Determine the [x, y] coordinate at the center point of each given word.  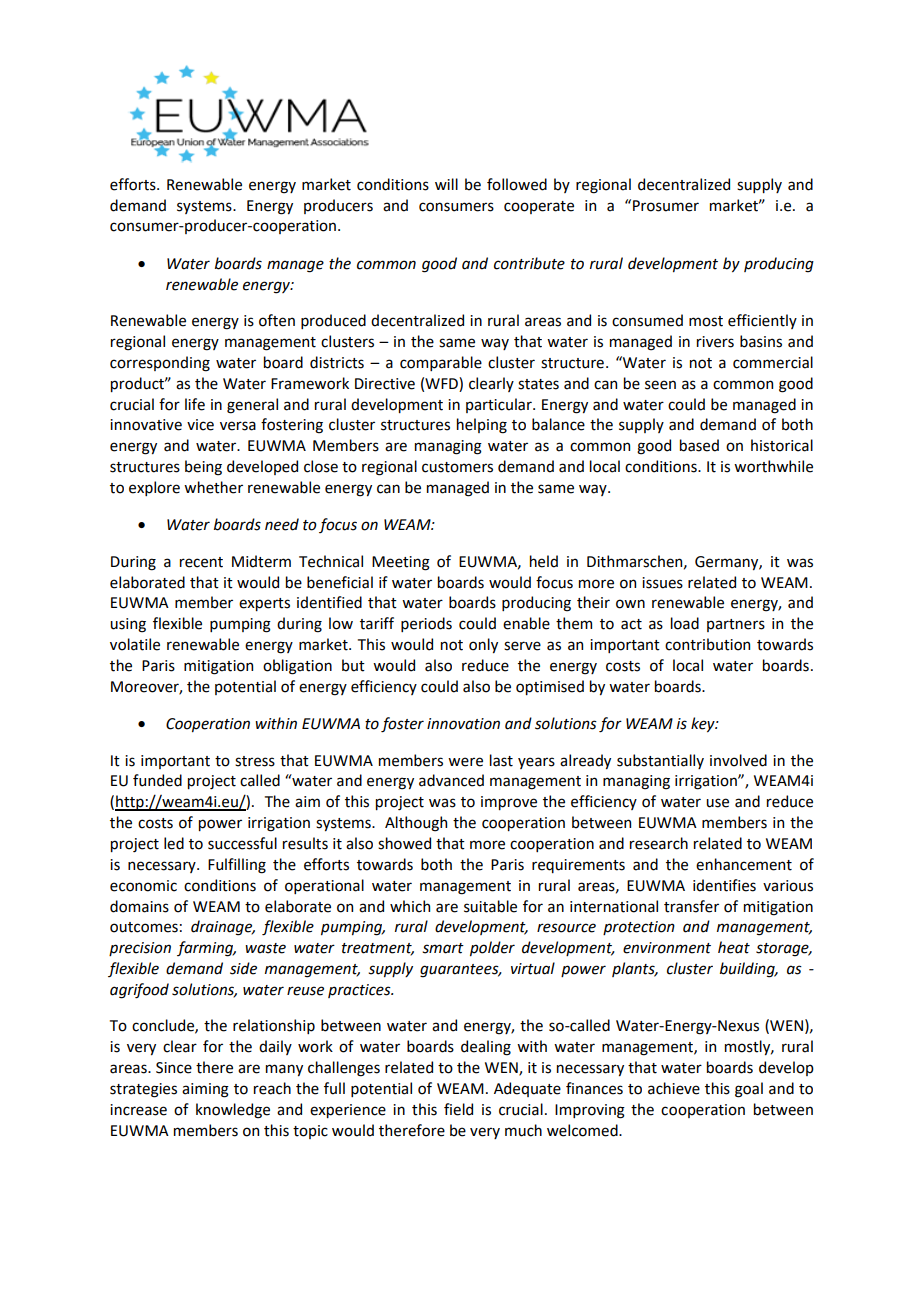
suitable [490, 906]
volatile [135, 644]
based [699, 445]
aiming [205, 1090]
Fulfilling [237, 866]
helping [482, 426]
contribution [707, 644]
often [277, 320]
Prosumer [666, 206]
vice [200, 425]
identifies [724, 885]
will [446, 184]
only [483, 645]
